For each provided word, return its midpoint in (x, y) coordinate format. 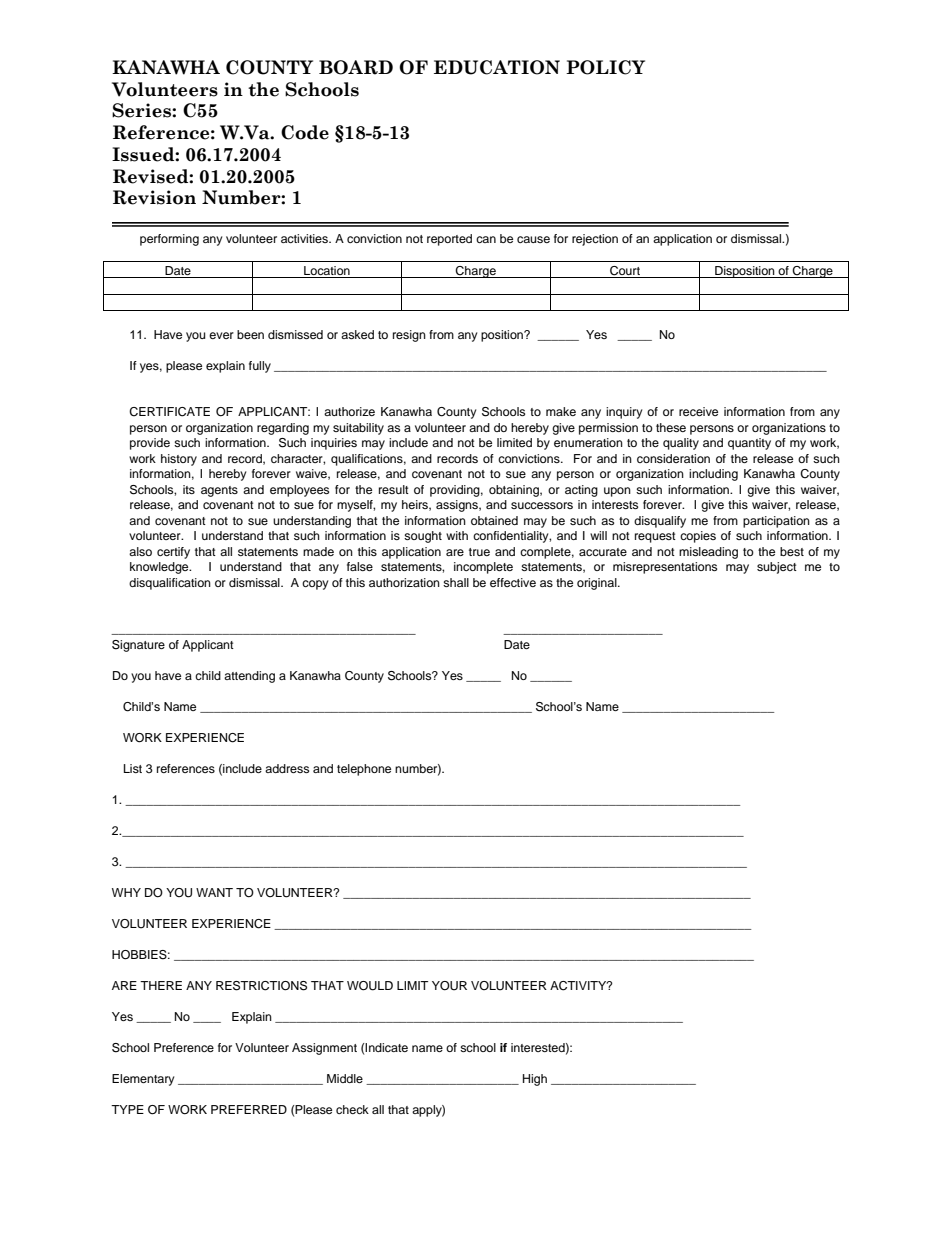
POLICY (605, 67)
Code (305, 132)
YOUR (449, 986)
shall (456, 582)
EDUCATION (497, 67)
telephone (364, 770)
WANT (214, 892)
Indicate (386, 1047)
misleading (708, 553)
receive (698, 411)
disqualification (170, 584)
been (250, 334)
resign (409, 336)
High (535, 1080)
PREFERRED (249, 1109)
